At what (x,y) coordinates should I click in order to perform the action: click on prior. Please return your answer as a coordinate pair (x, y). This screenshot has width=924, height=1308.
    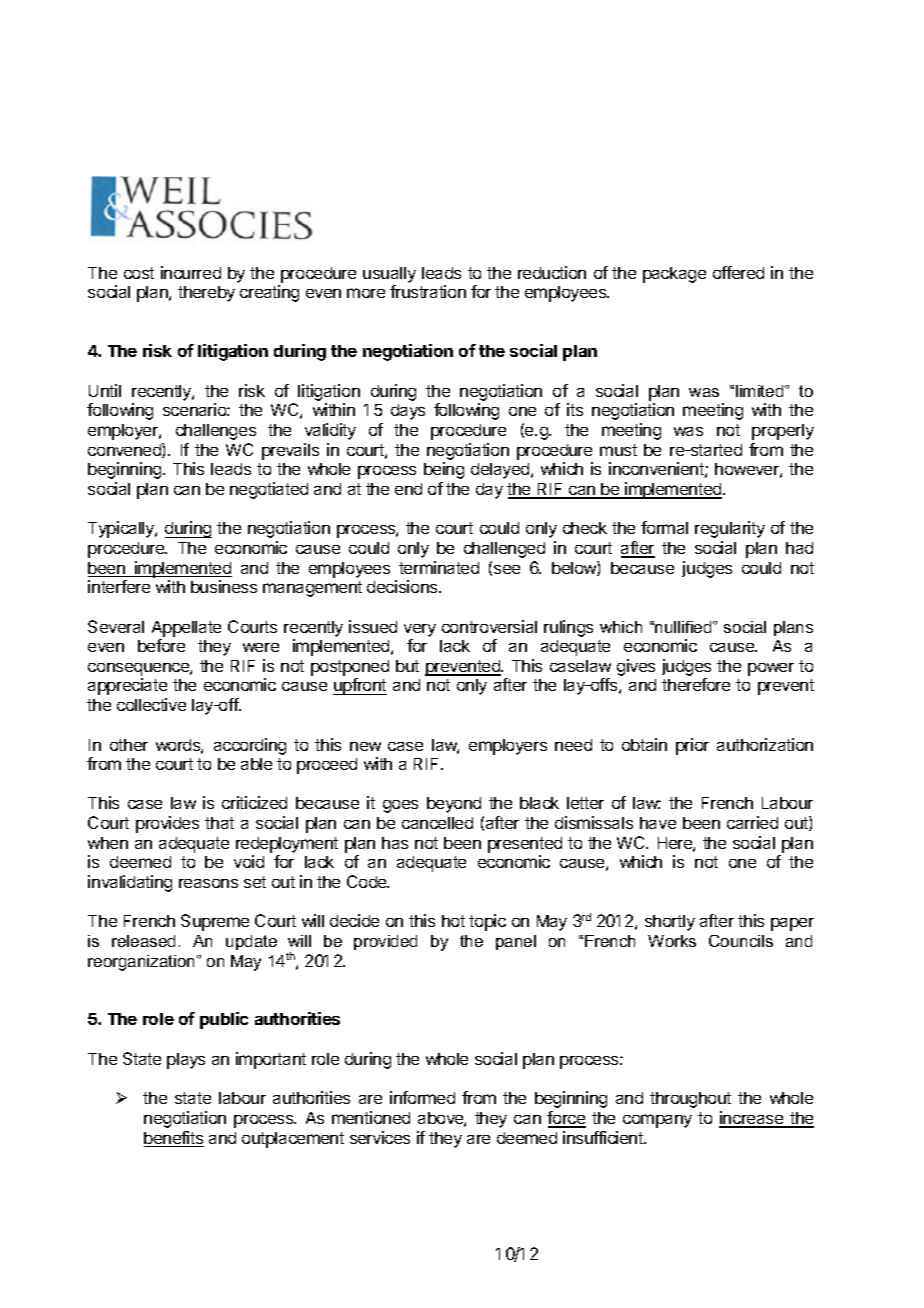
    Looking at the image, I should click on (692, 746).
